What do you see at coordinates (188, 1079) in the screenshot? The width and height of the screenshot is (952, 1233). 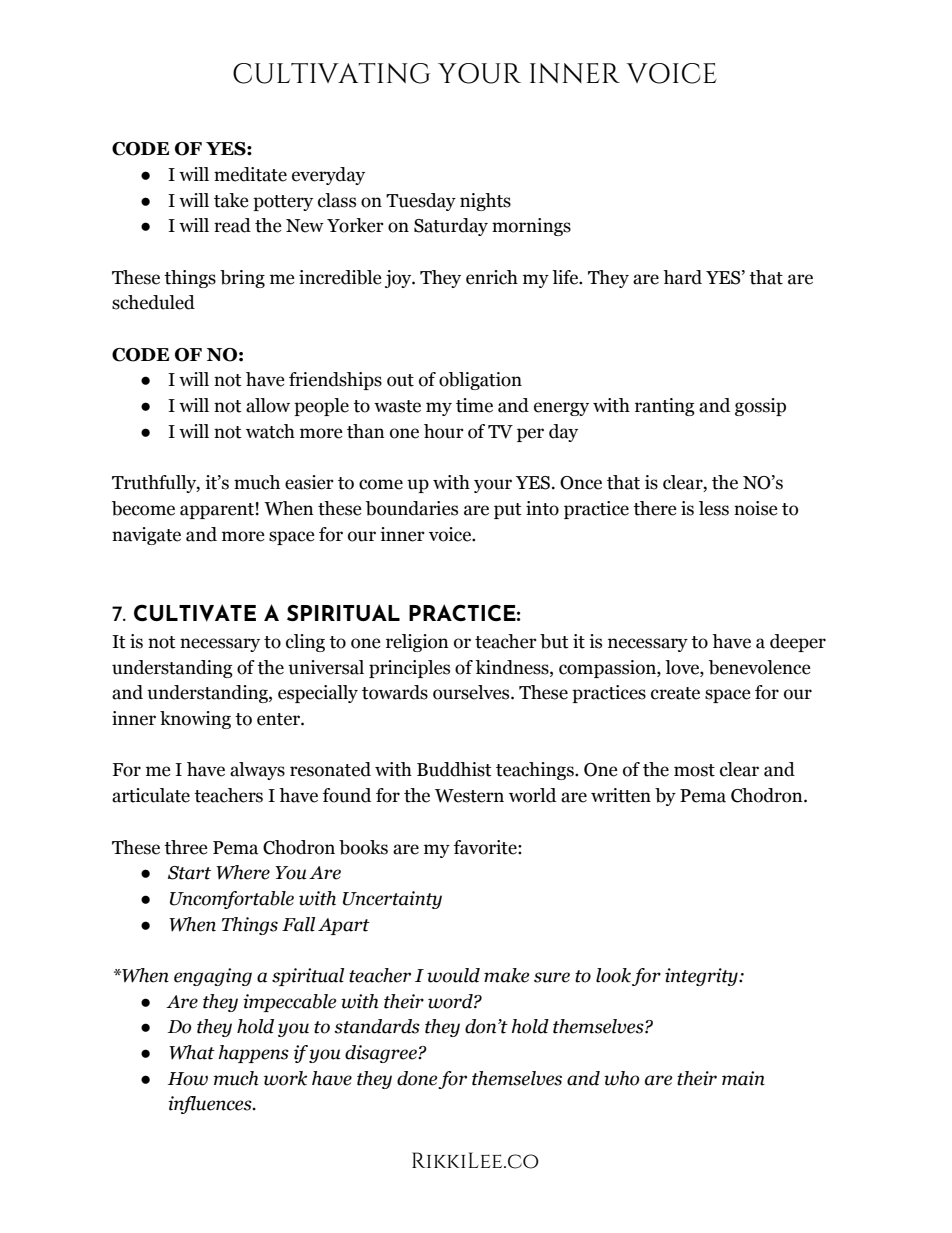 I see `How` at bounding box center [188, 1079].
